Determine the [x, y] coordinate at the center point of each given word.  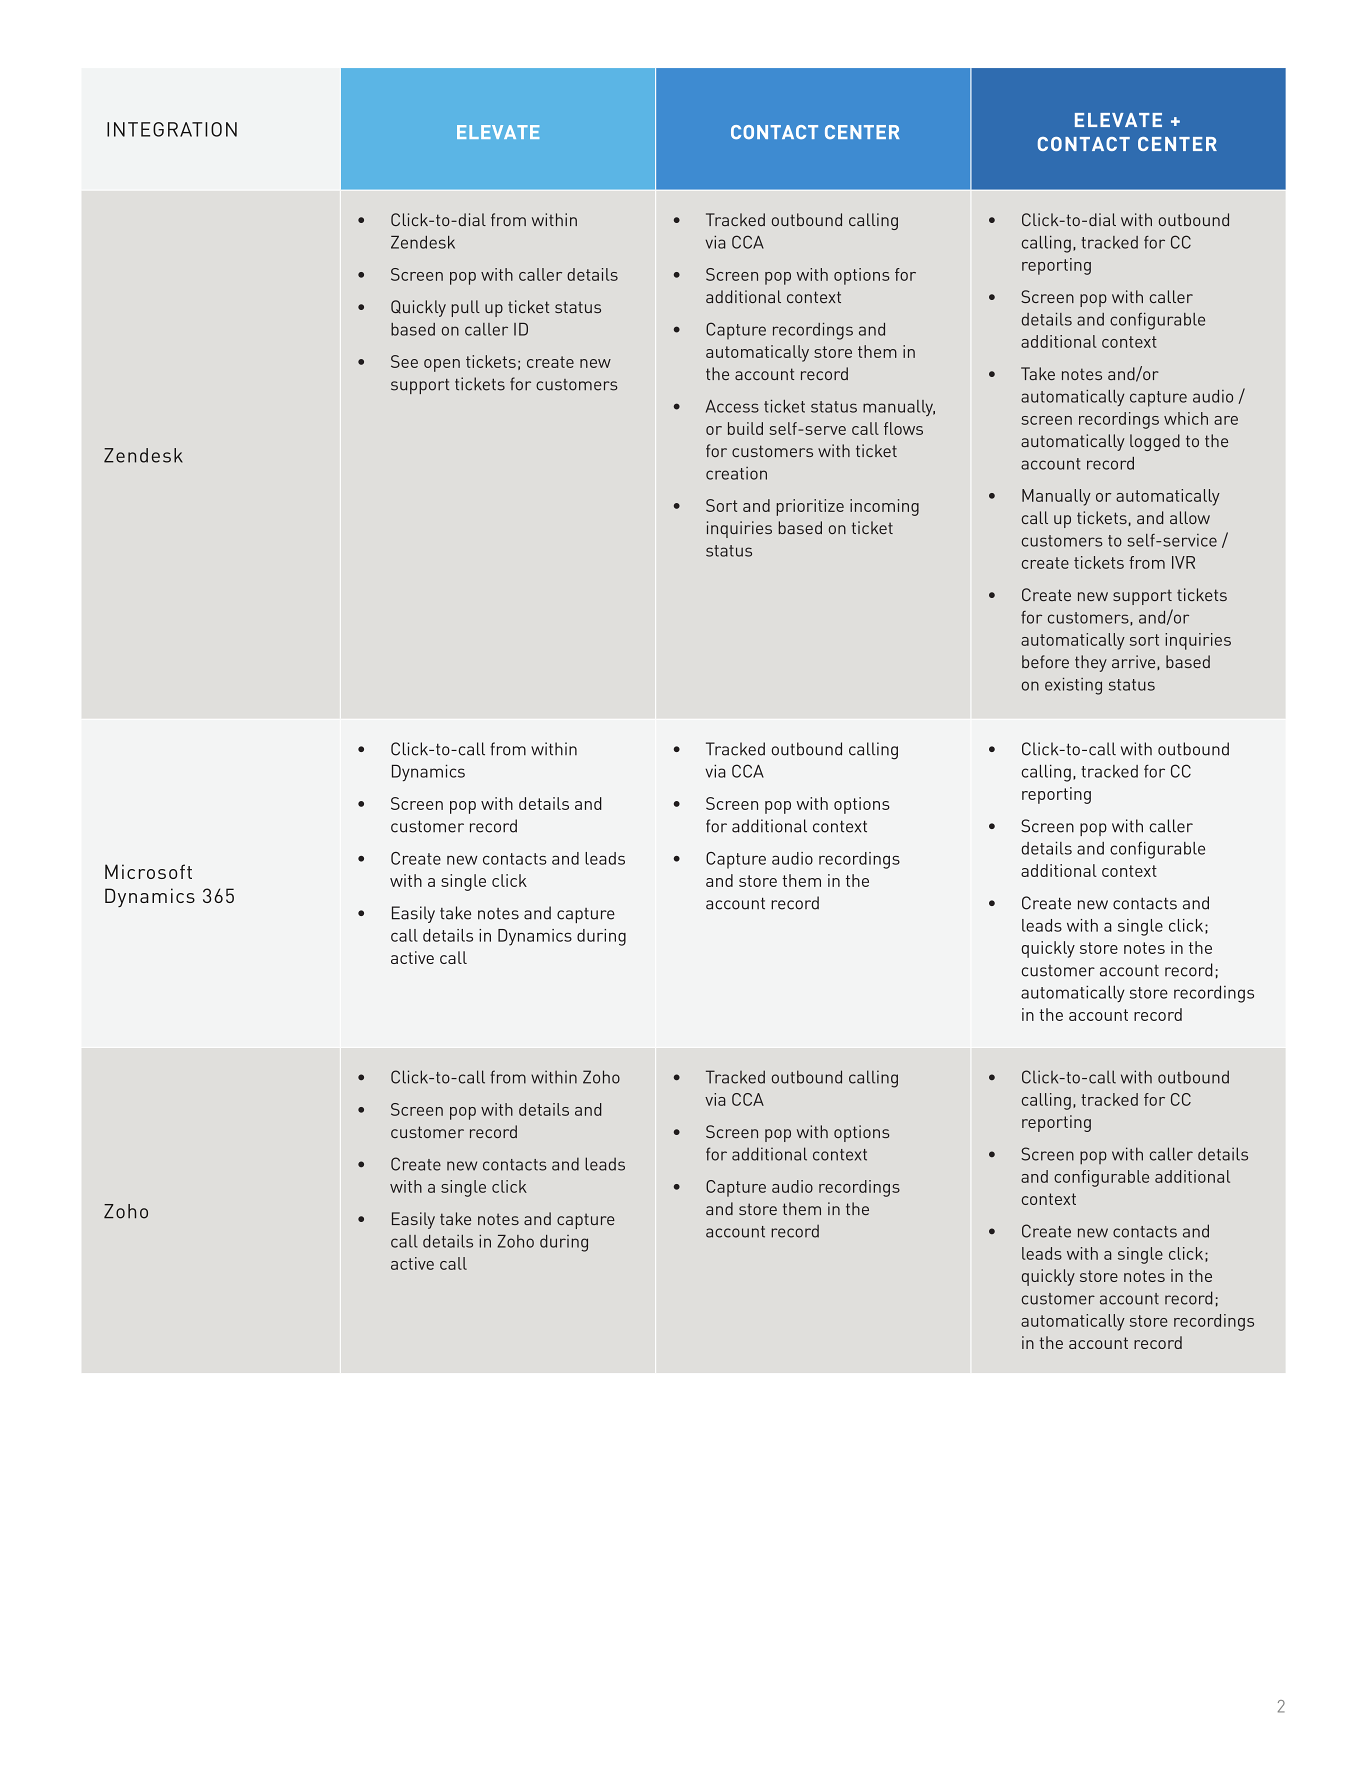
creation [736, 473]
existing [1073, 686]
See [404, 361]
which [1186, 418]
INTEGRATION [172, 129]
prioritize [810, 507]
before [1045, 661]
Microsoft [148, 871]
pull [465, 308]
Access [732, 406]
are [1226, 420]
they [1091, 663]
